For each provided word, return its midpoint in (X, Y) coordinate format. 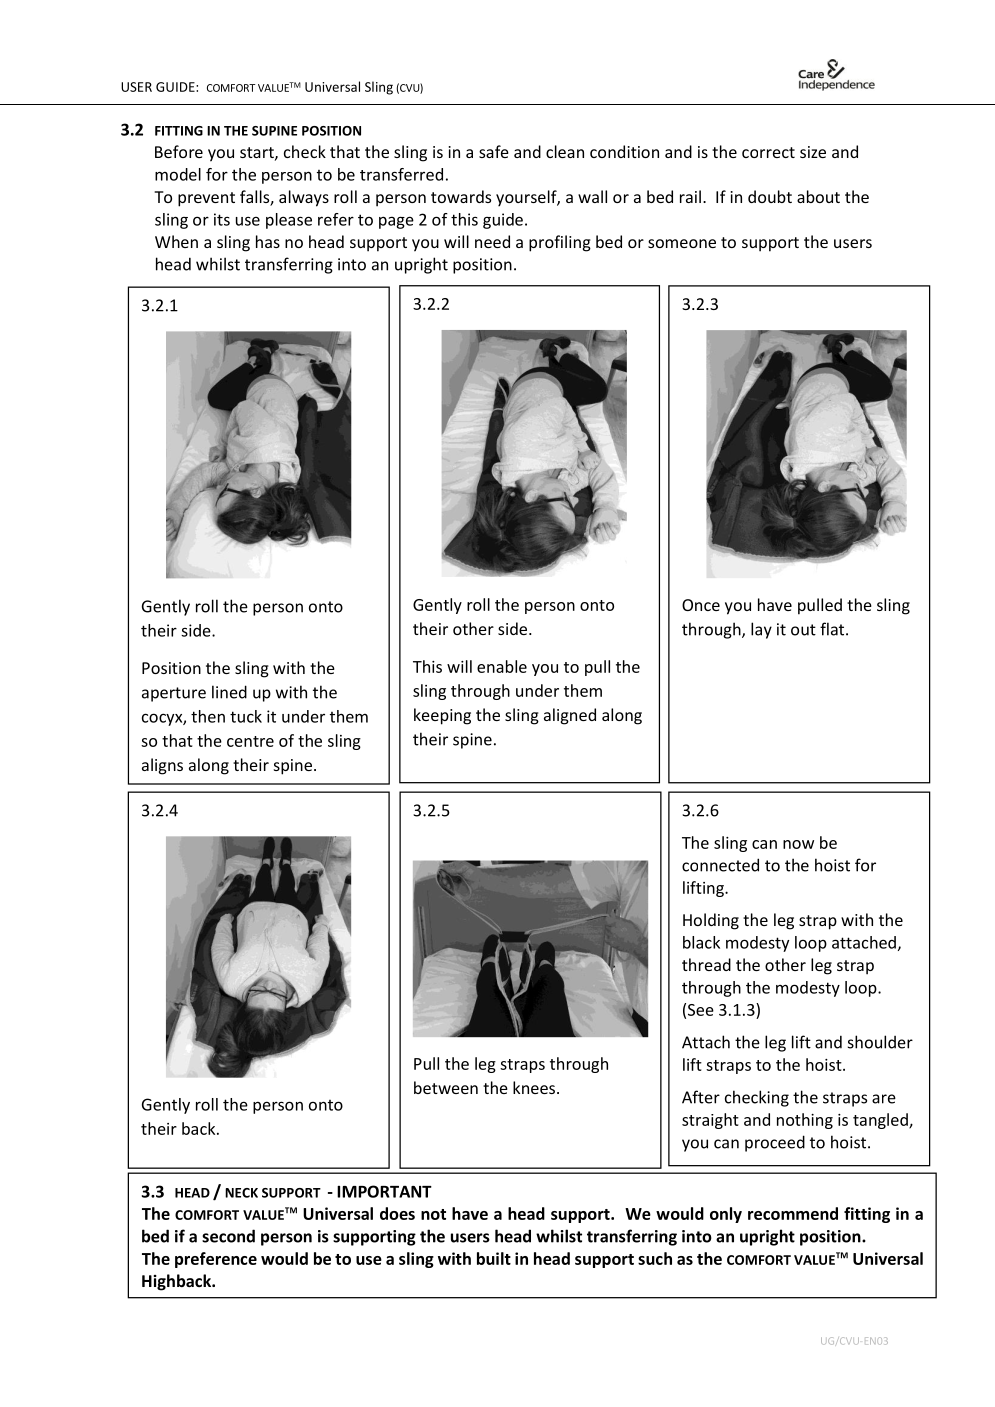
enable (502, 666)
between (446, 1087)
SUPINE (274, 131)
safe (494, 151)
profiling (560, 243)
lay (761, 630)
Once (701, 605)
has (268, 241)
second (228, 1236)
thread (706, 964)
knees (535, 1087)
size (813, 152)
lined (229, 692)
